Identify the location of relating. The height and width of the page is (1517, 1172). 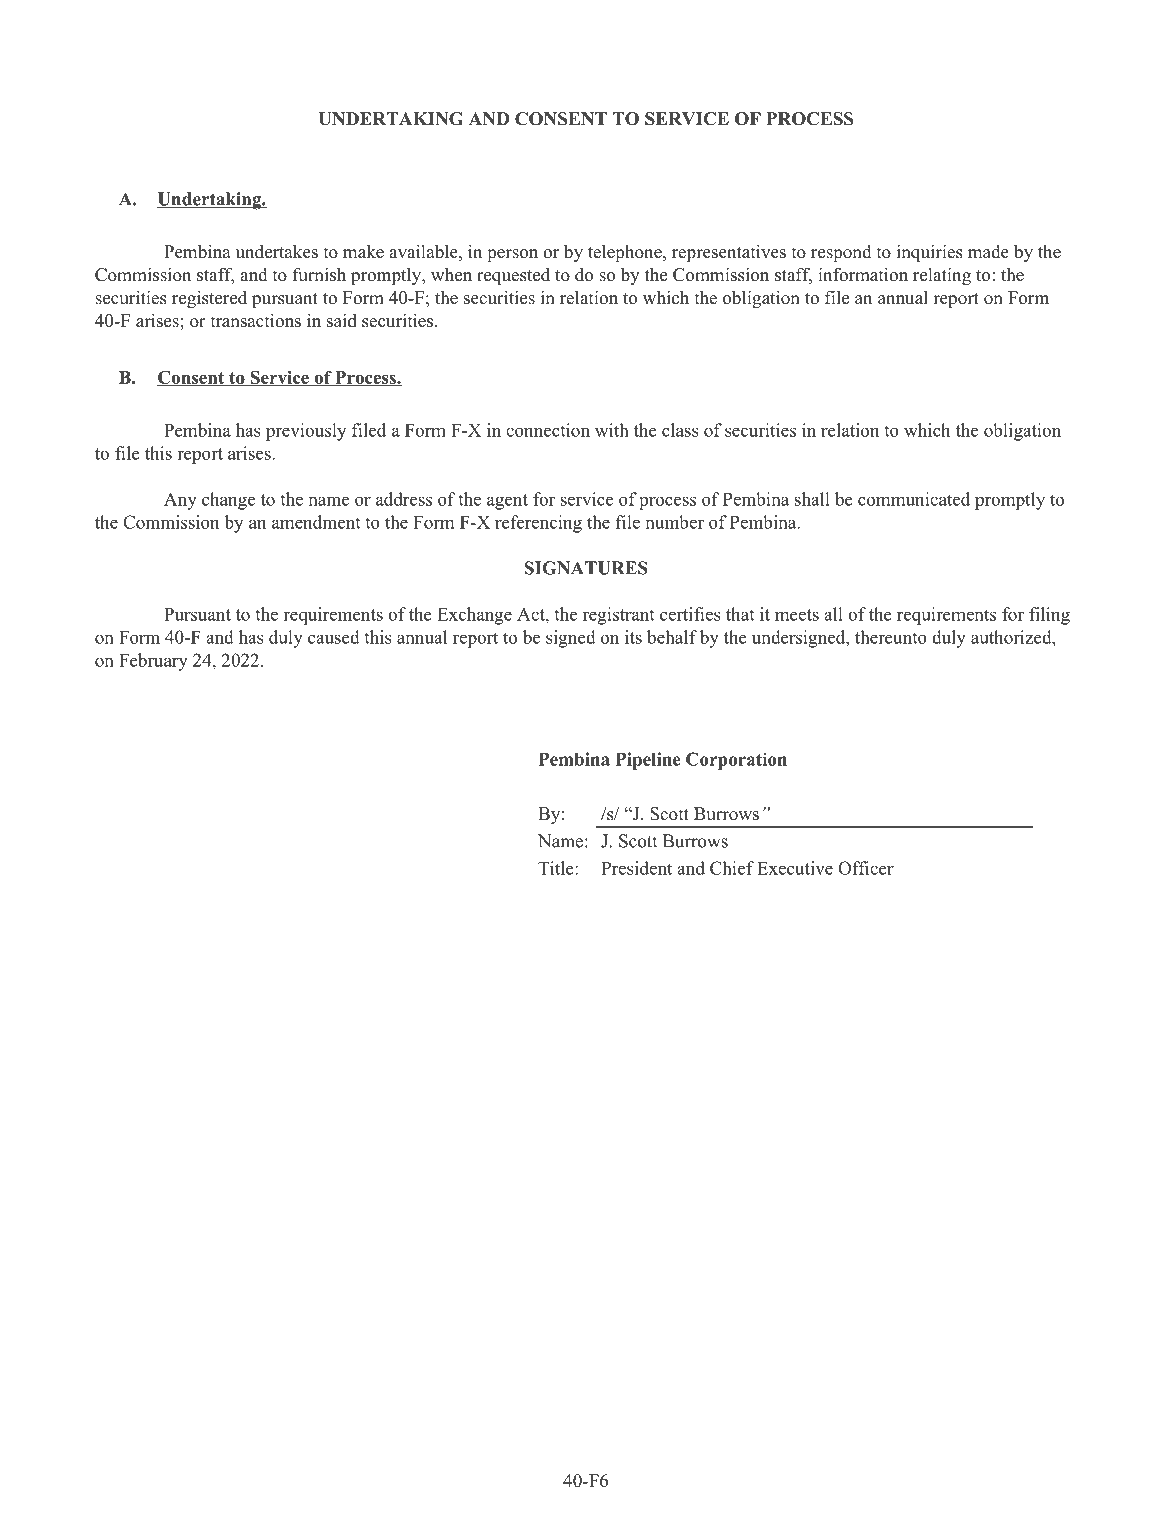
(942, 276).
